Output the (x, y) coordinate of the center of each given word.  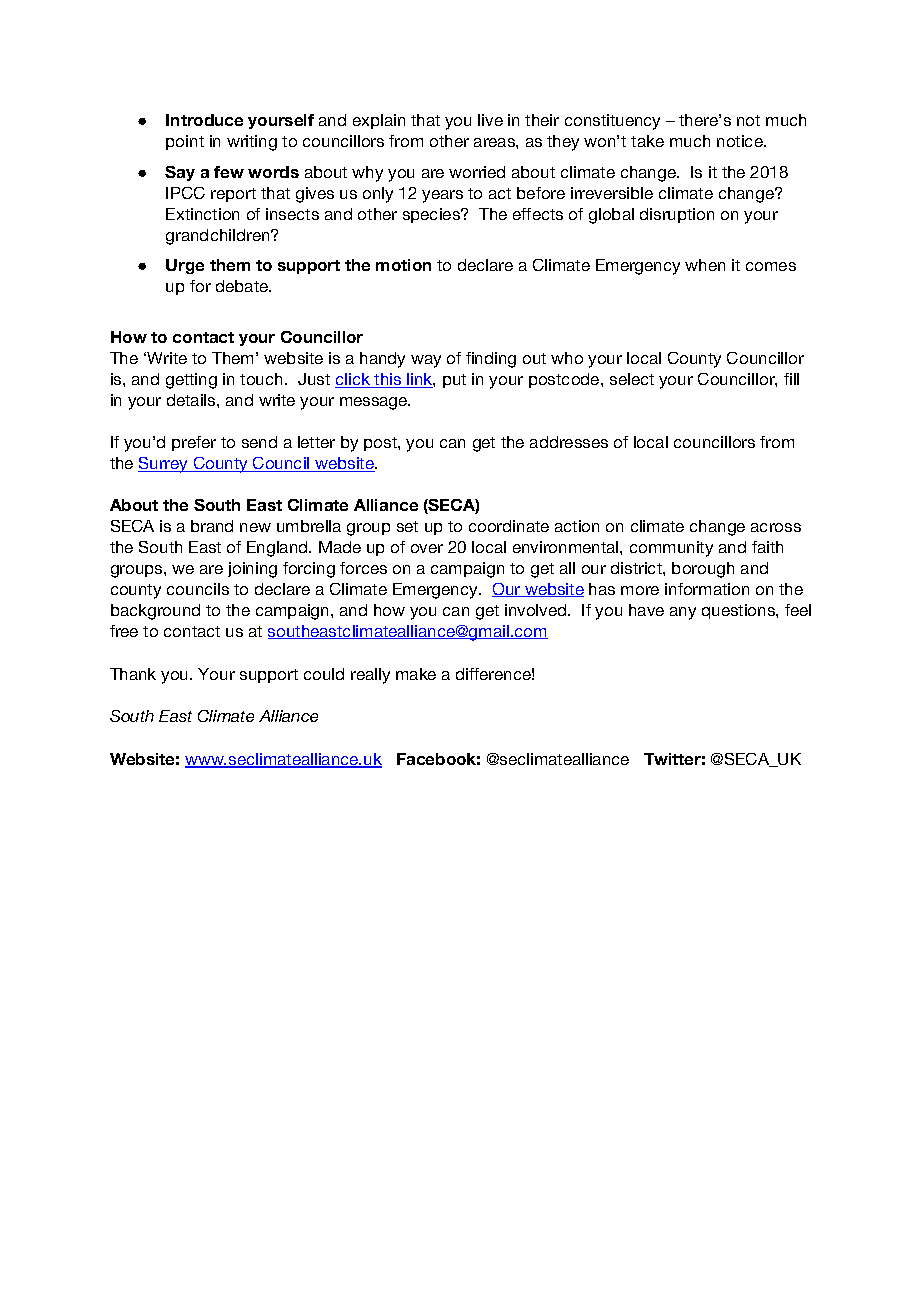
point (185, 142)
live (490, 120)
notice (741, 141)
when (705, 265)
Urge (185, 266)
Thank (133, 674)
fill (791, 379)
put (454, 381)
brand (212, 526)
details (192, 400)
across (776, 527)
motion (403, 265)
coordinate (509, 526)
